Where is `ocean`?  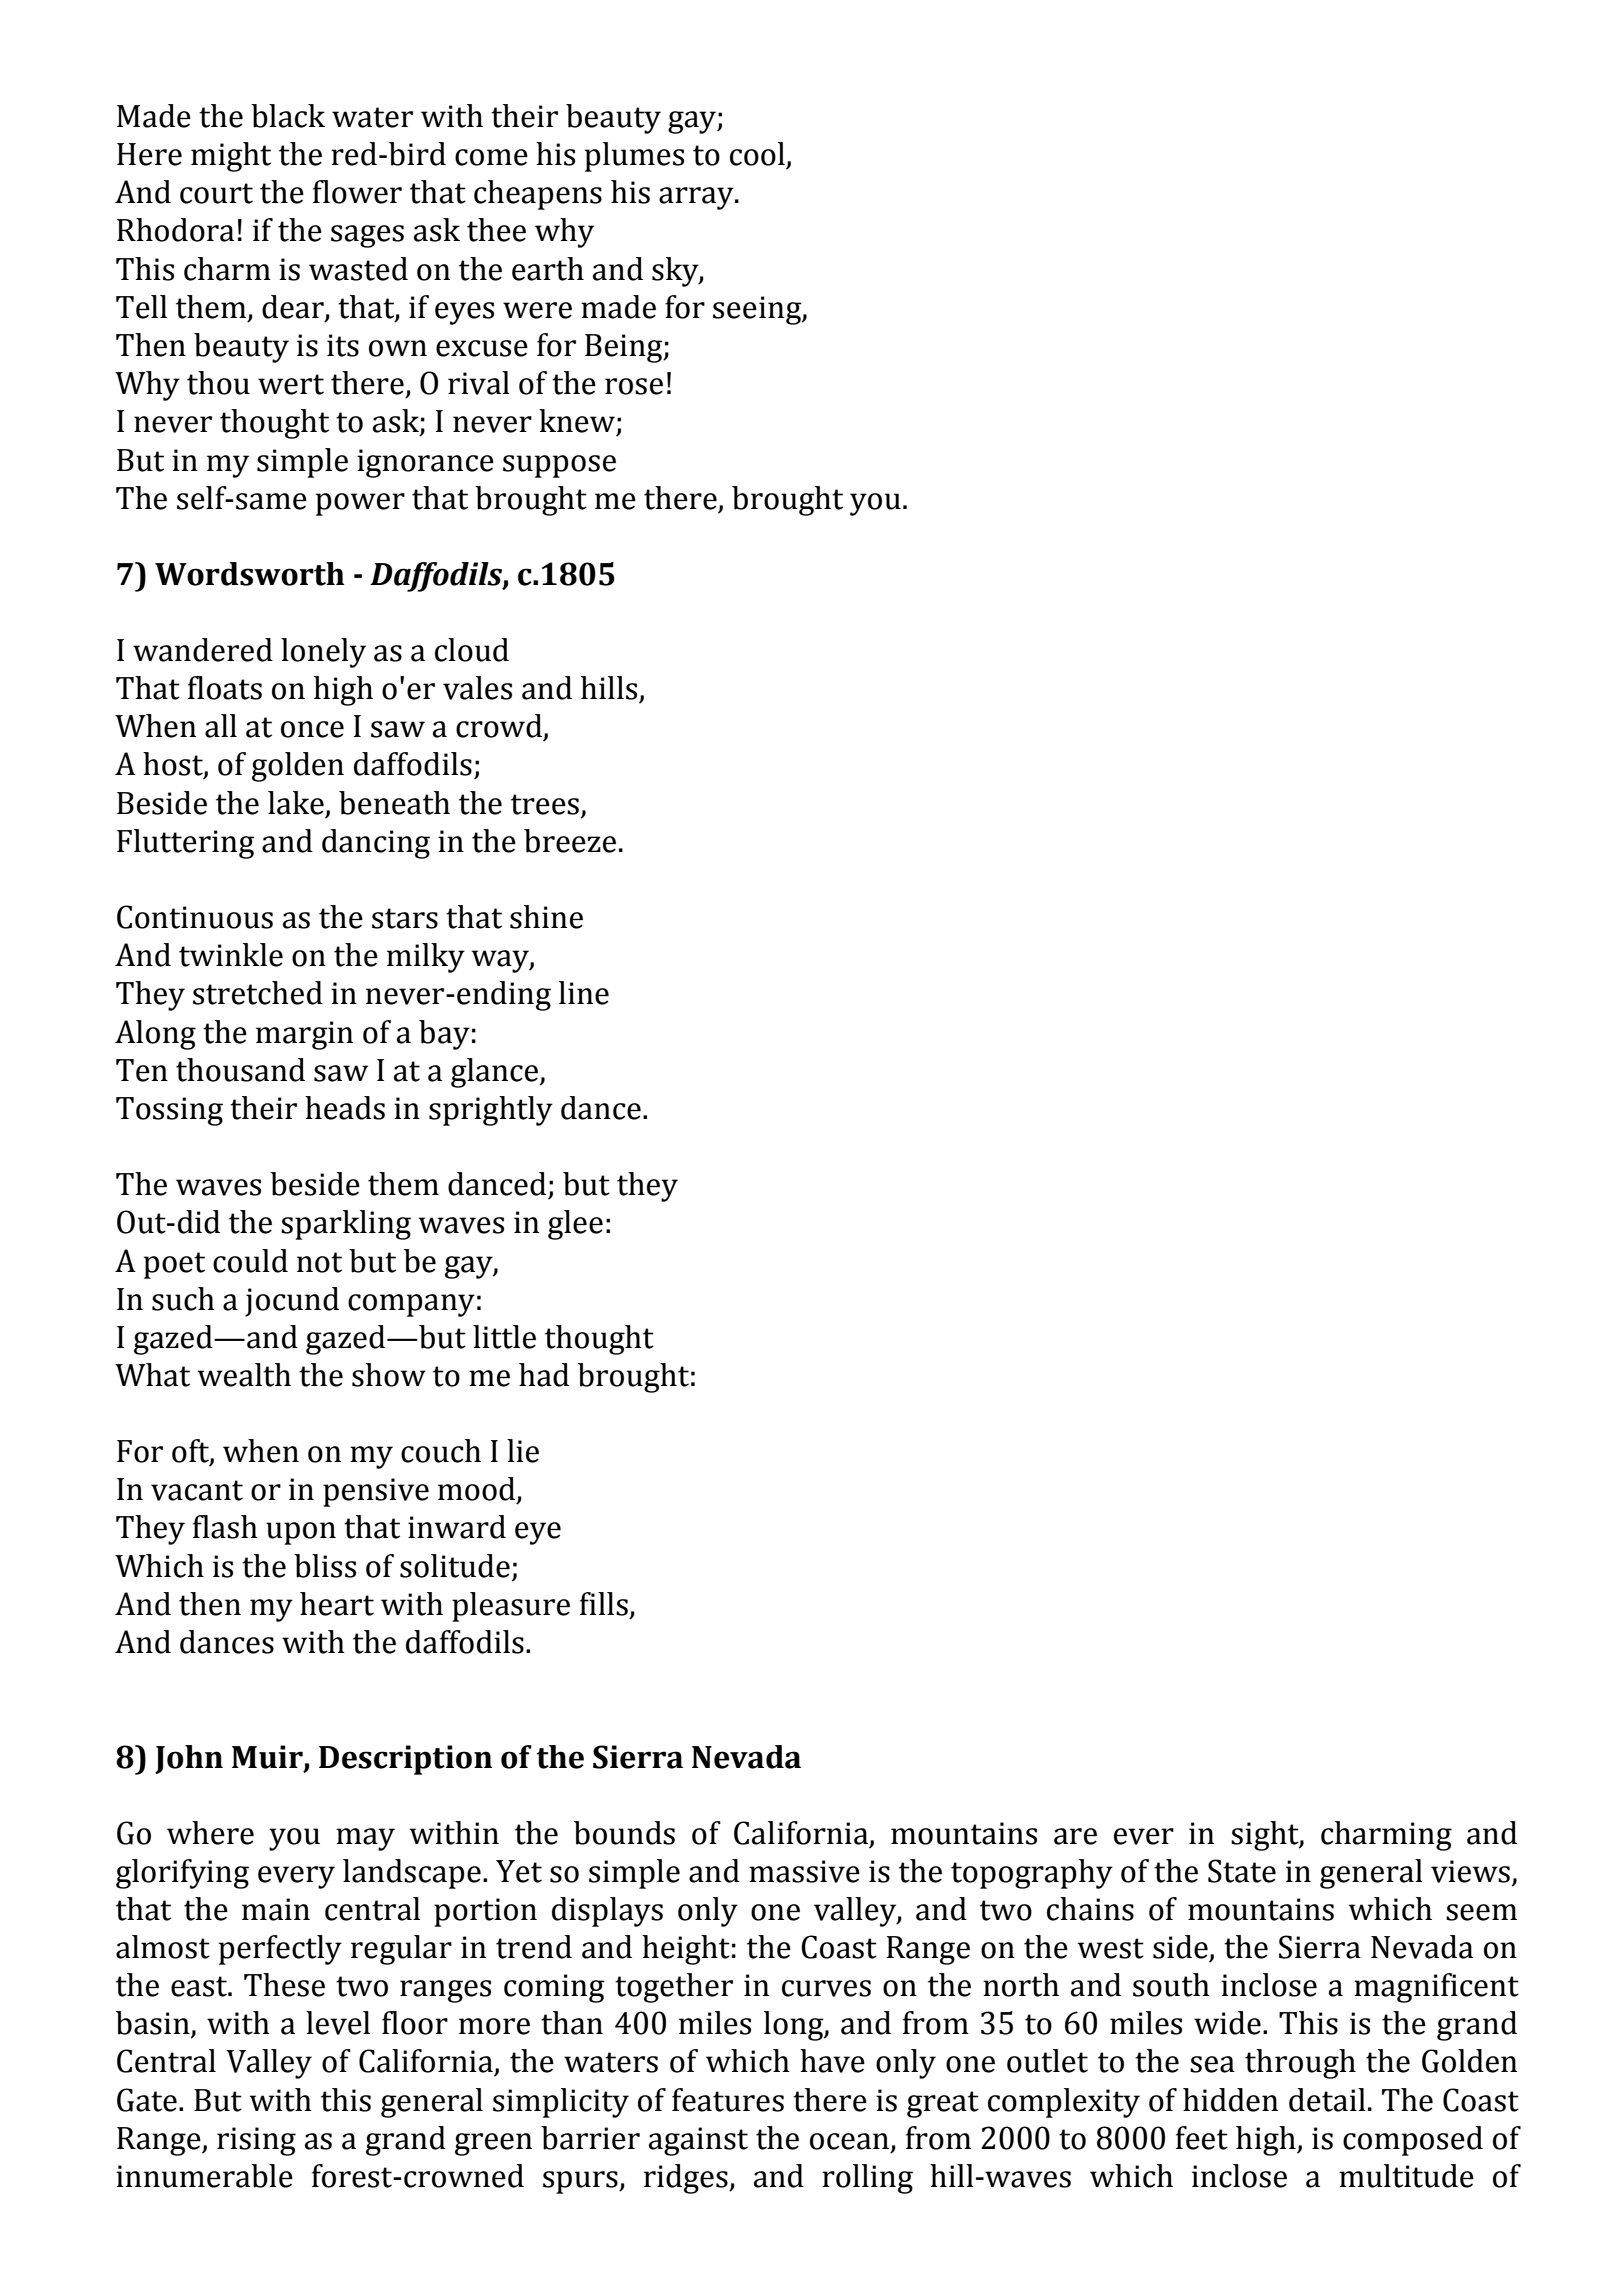
ocean is located at coordinates (849, 2141).
